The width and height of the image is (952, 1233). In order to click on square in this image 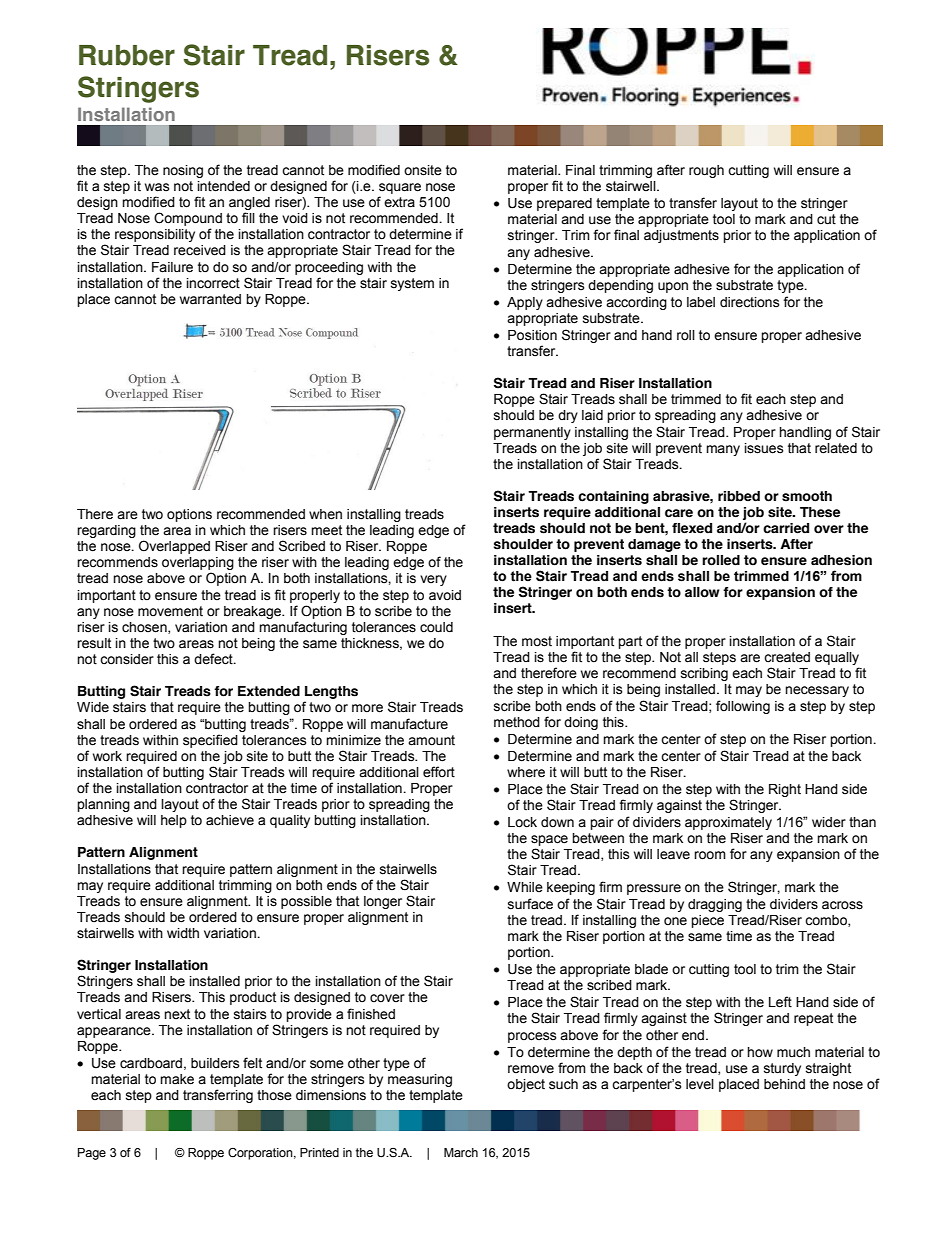, I will do `click(400, 188)`.
